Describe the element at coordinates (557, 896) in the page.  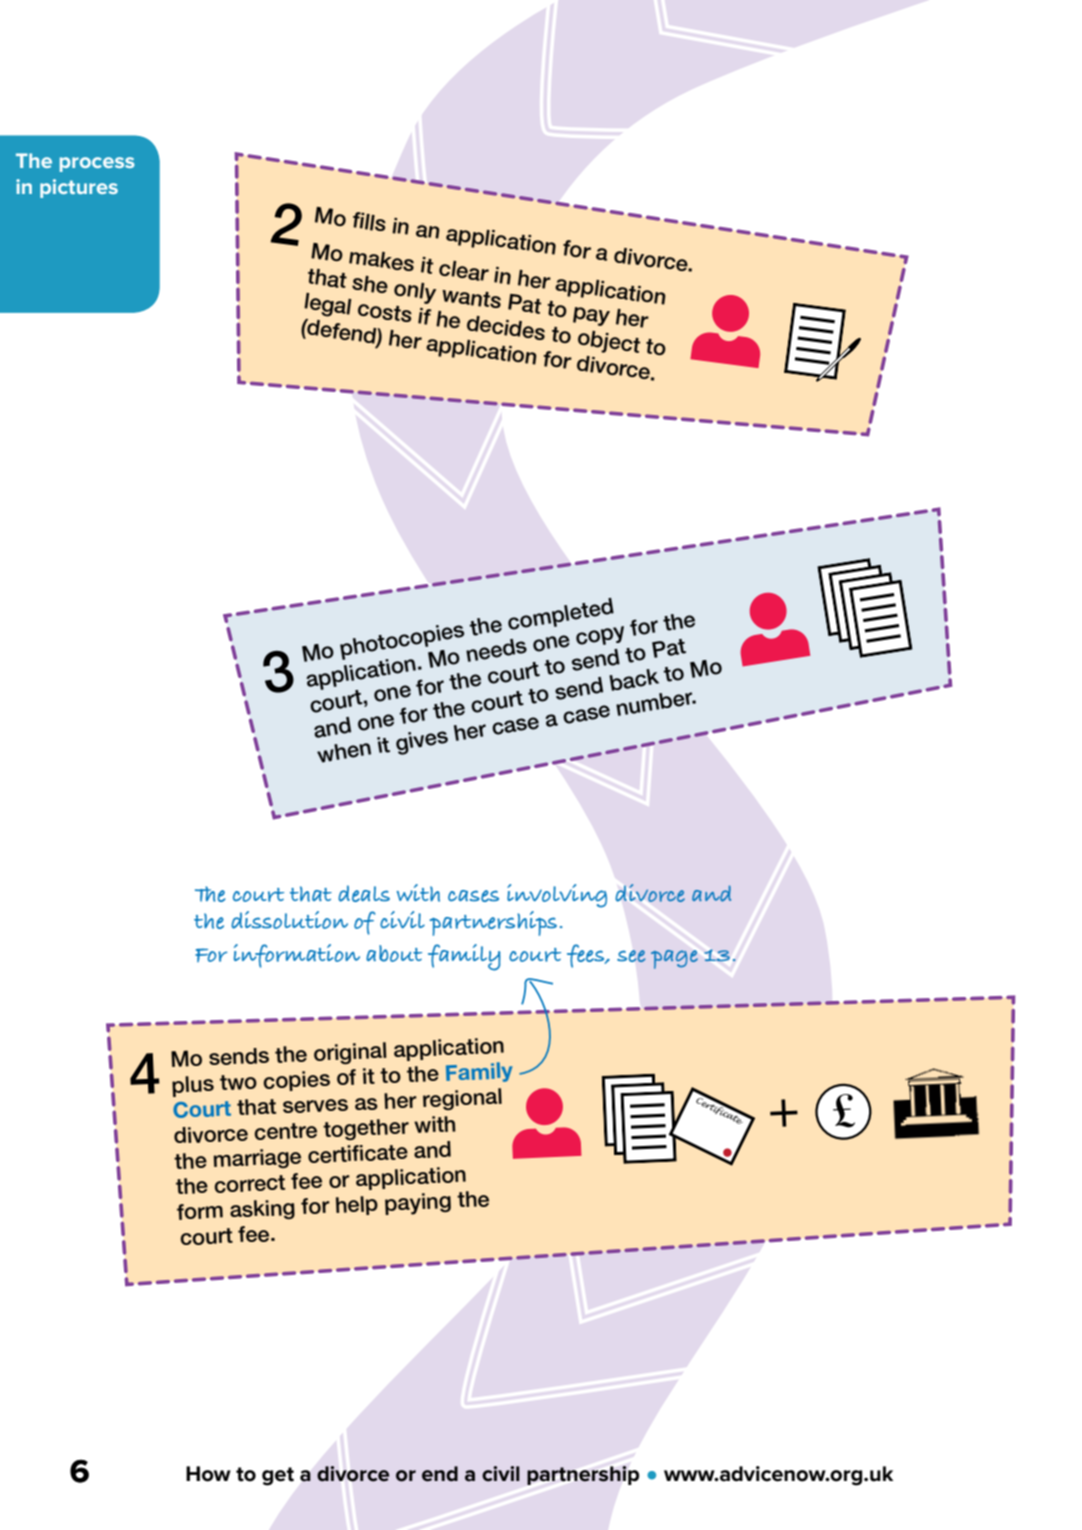
I see `involving` at that location.
